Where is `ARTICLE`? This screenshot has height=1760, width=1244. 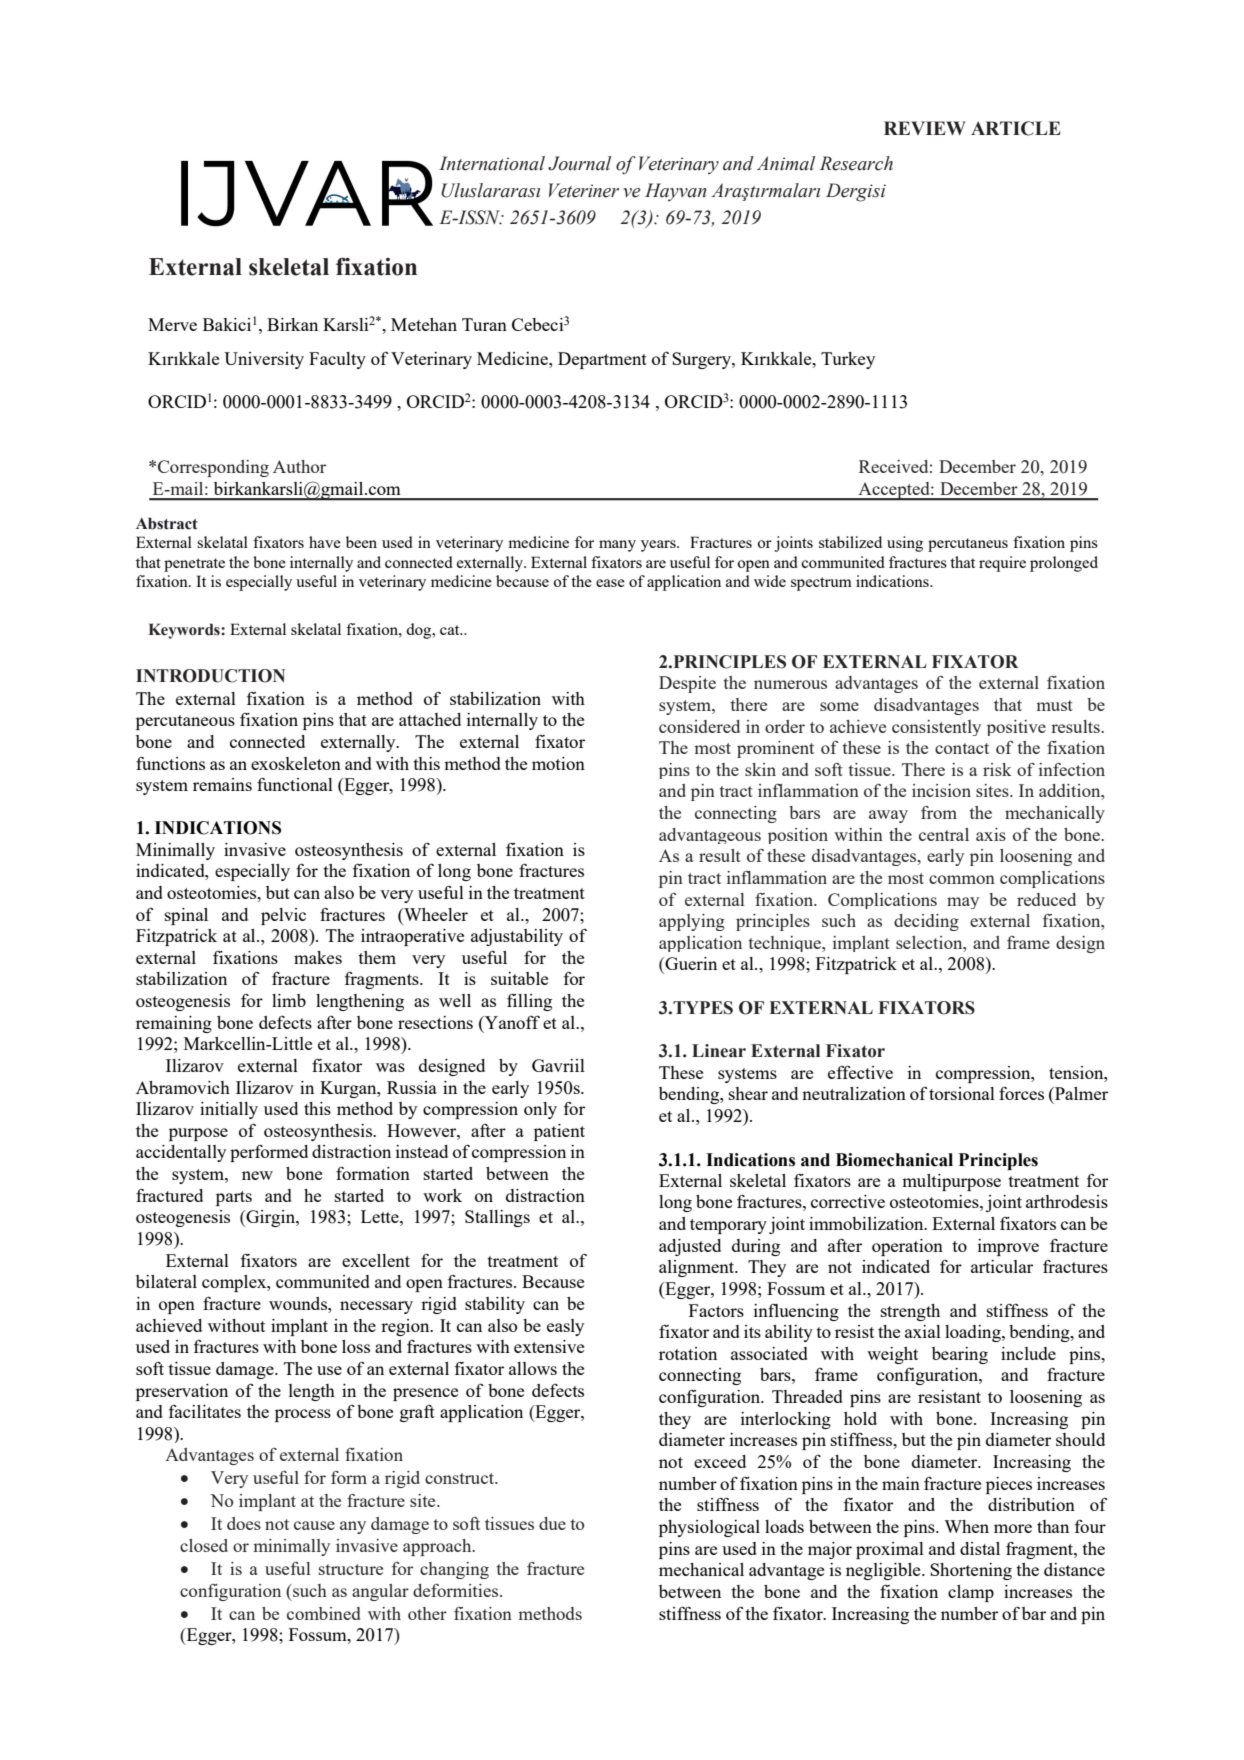
ARTICLE is located at coordinates (1016, 128).
